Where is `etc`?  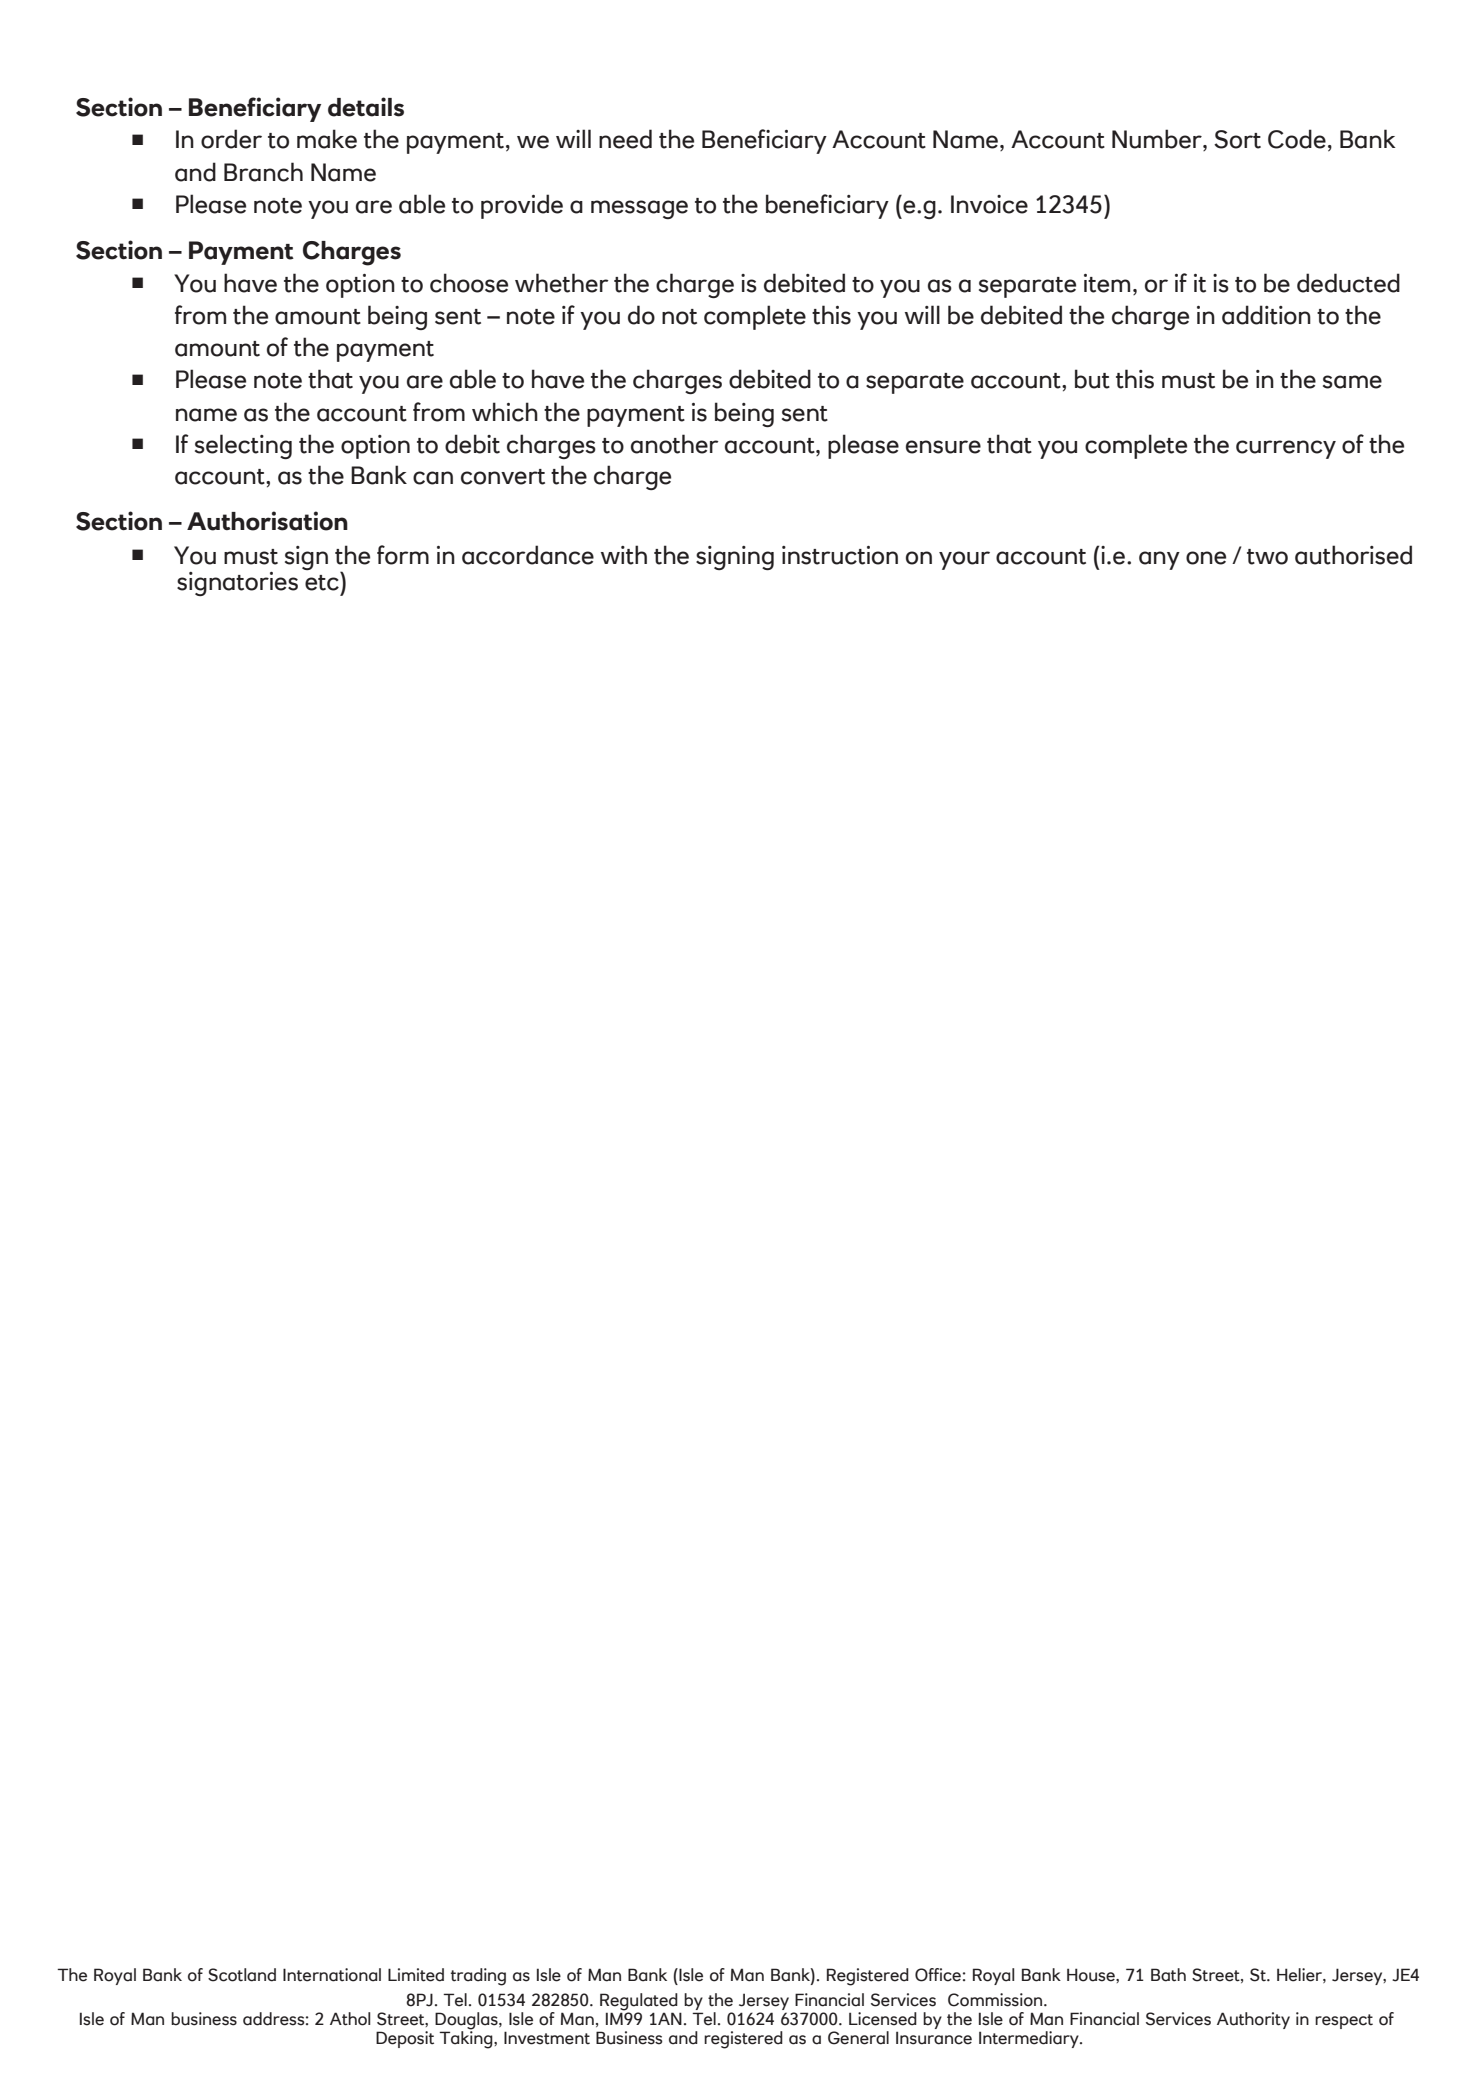 etc is located at coordinates (323, 581).
